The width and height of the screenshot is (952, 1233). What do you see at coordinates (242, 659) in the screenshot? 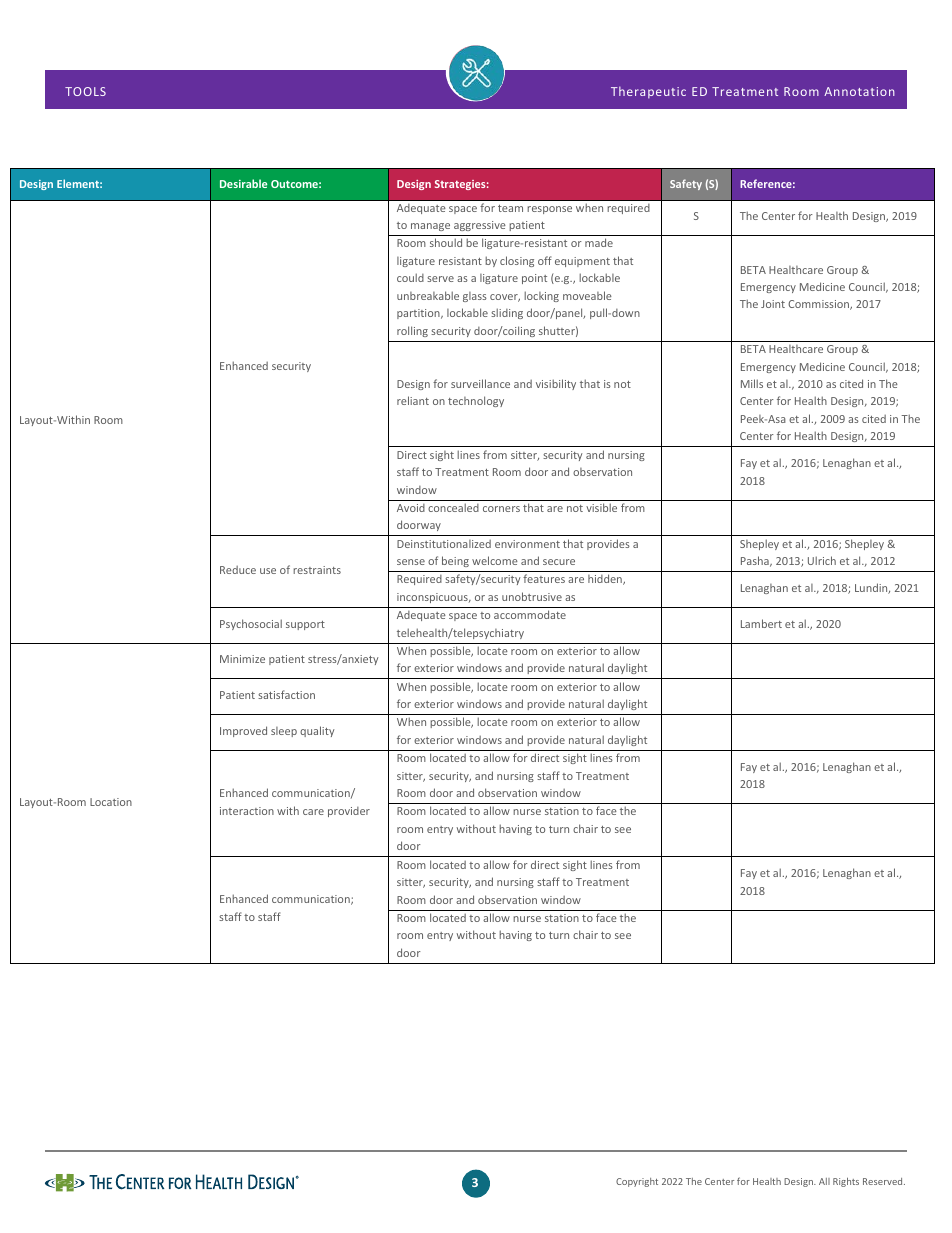
I see `Minimize` at bounding box center [242, 659].
